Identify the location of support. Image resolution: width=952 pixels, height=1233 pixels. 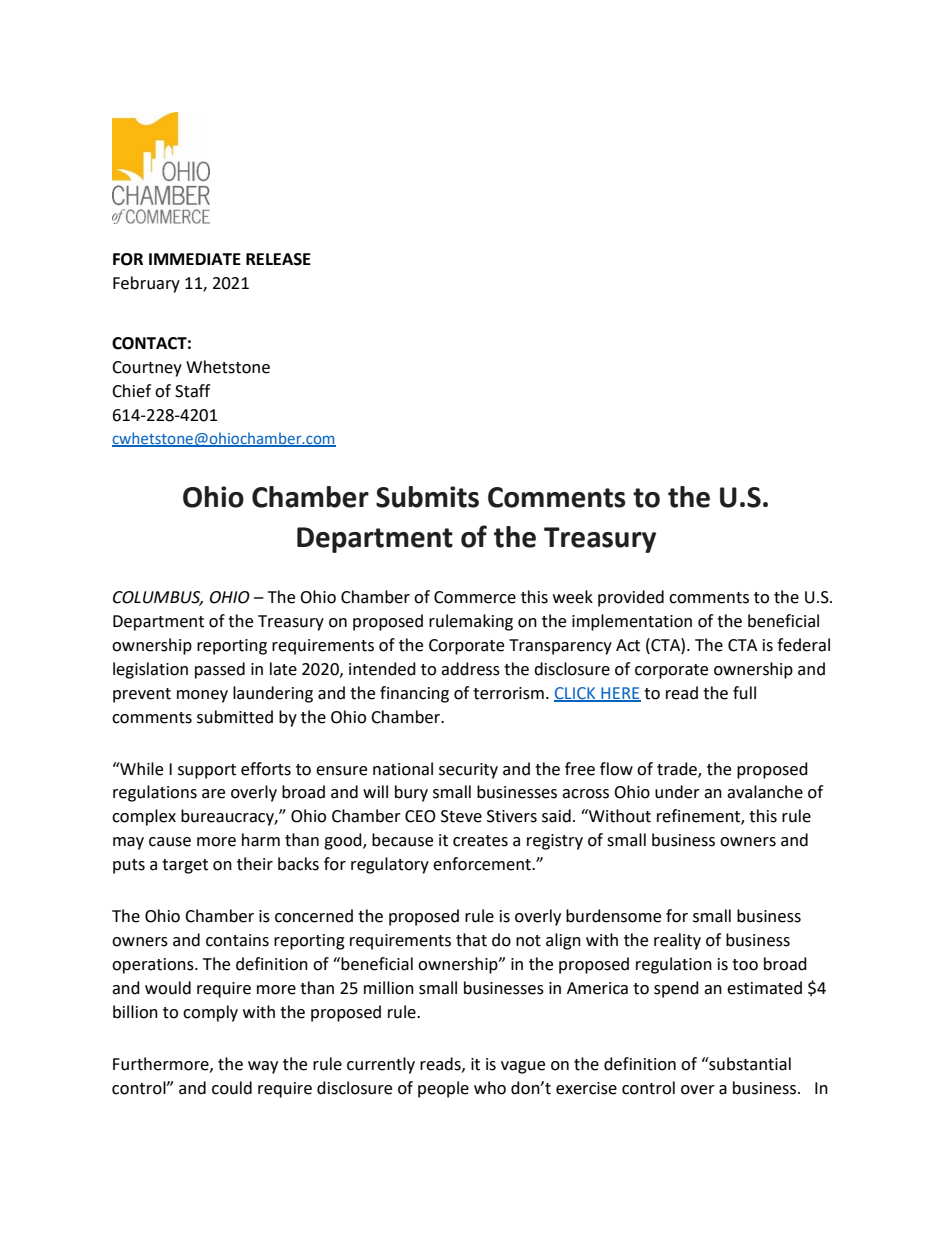
(207, 771).
